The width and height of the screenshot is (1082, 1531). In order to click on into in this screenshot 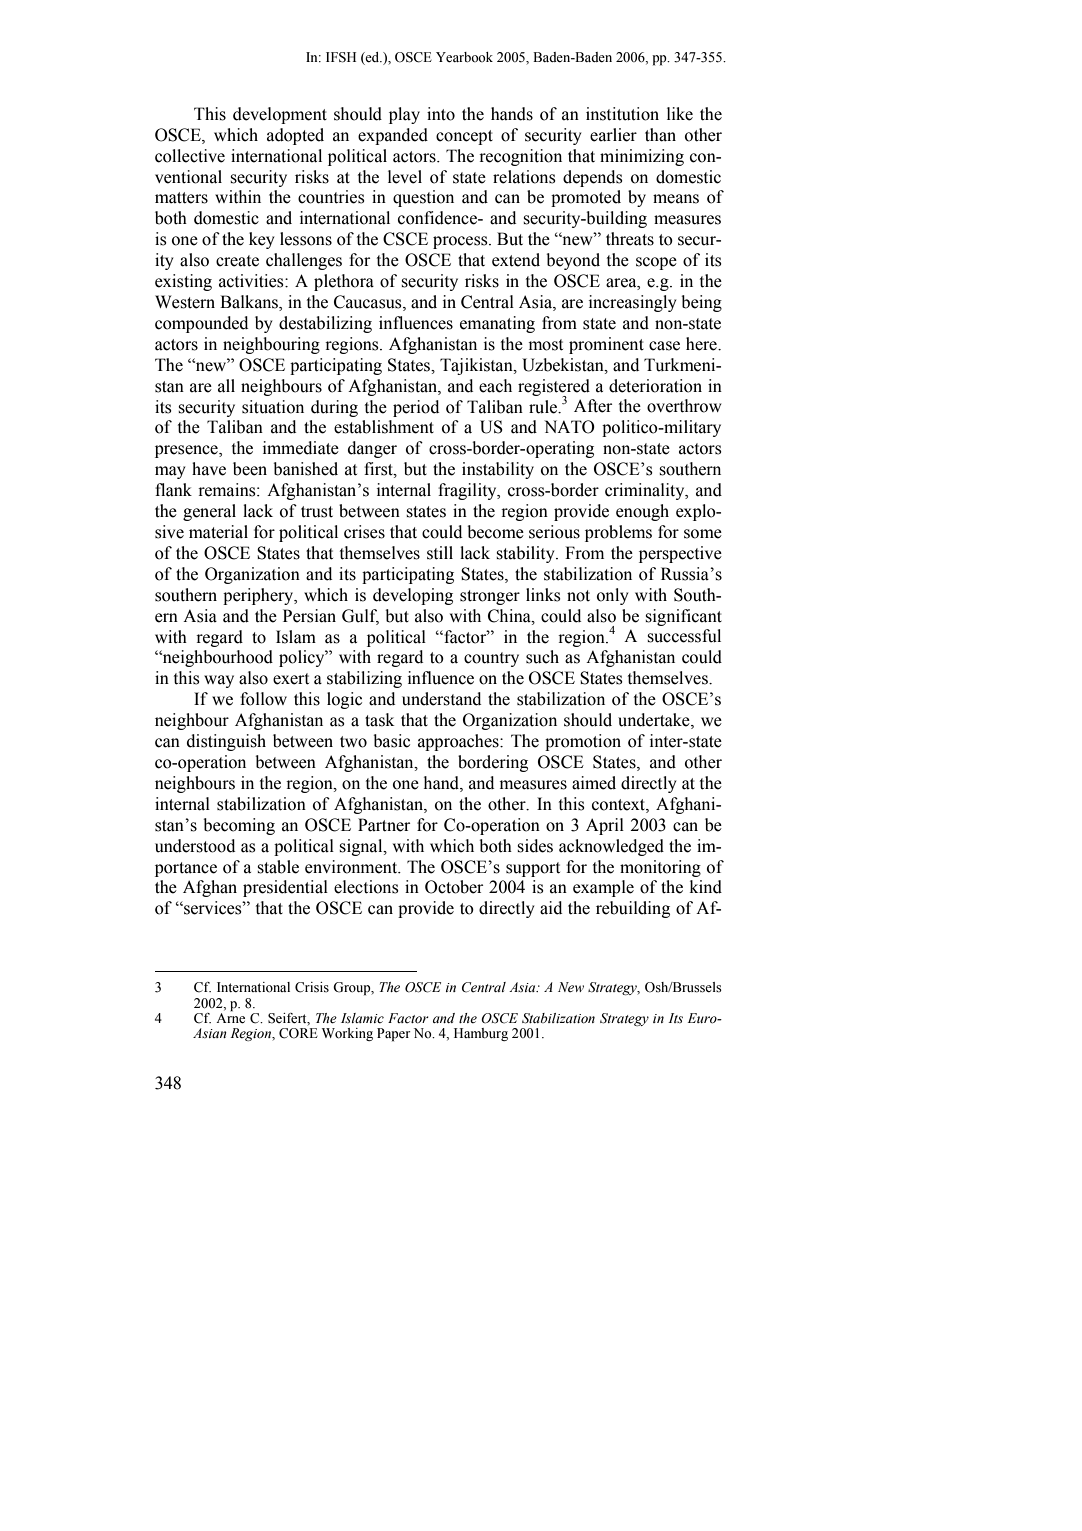, I will do `click(441, 114)`.
